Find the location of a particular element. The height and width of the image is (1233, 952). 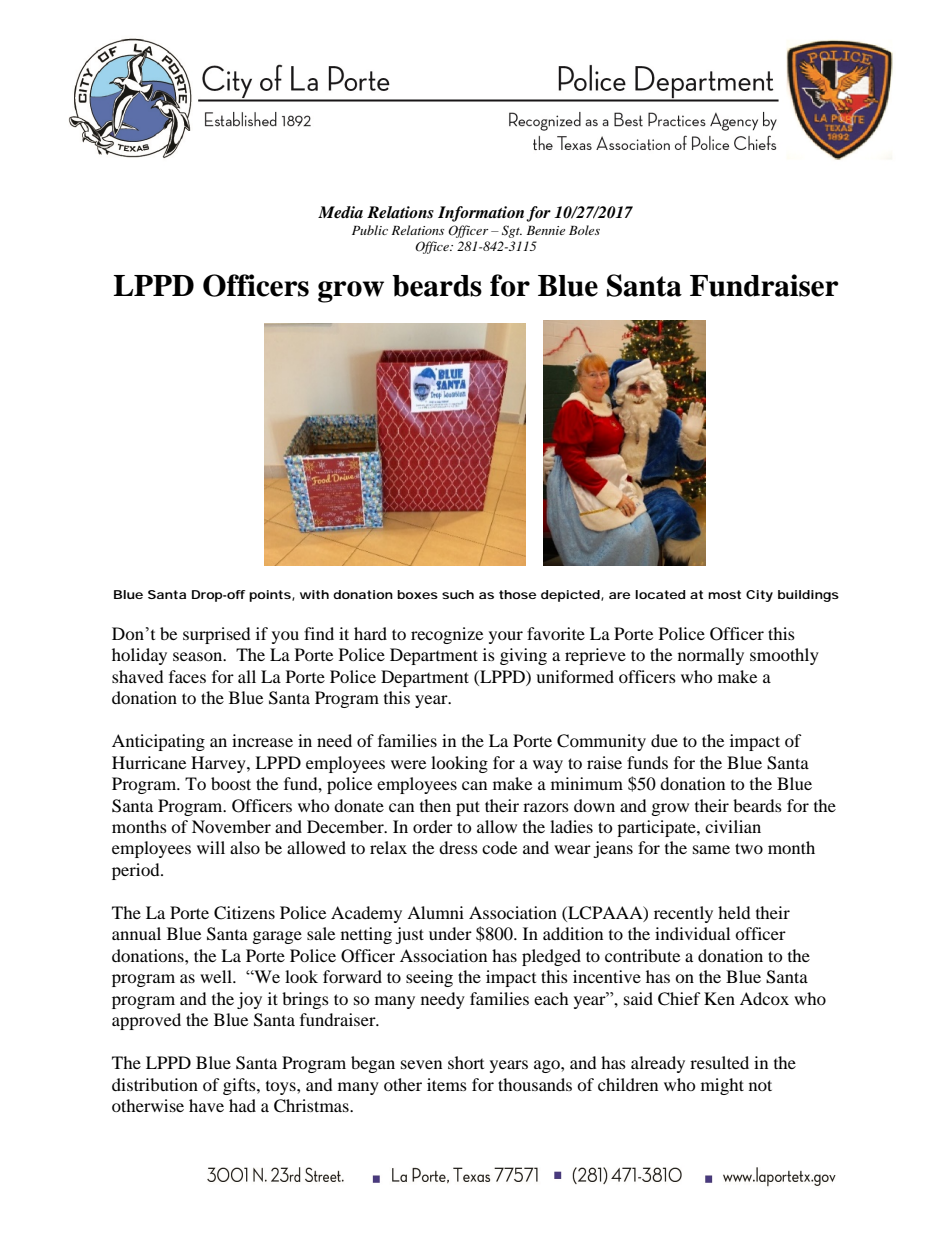

gifts is located at coordinates (240, 1086).
